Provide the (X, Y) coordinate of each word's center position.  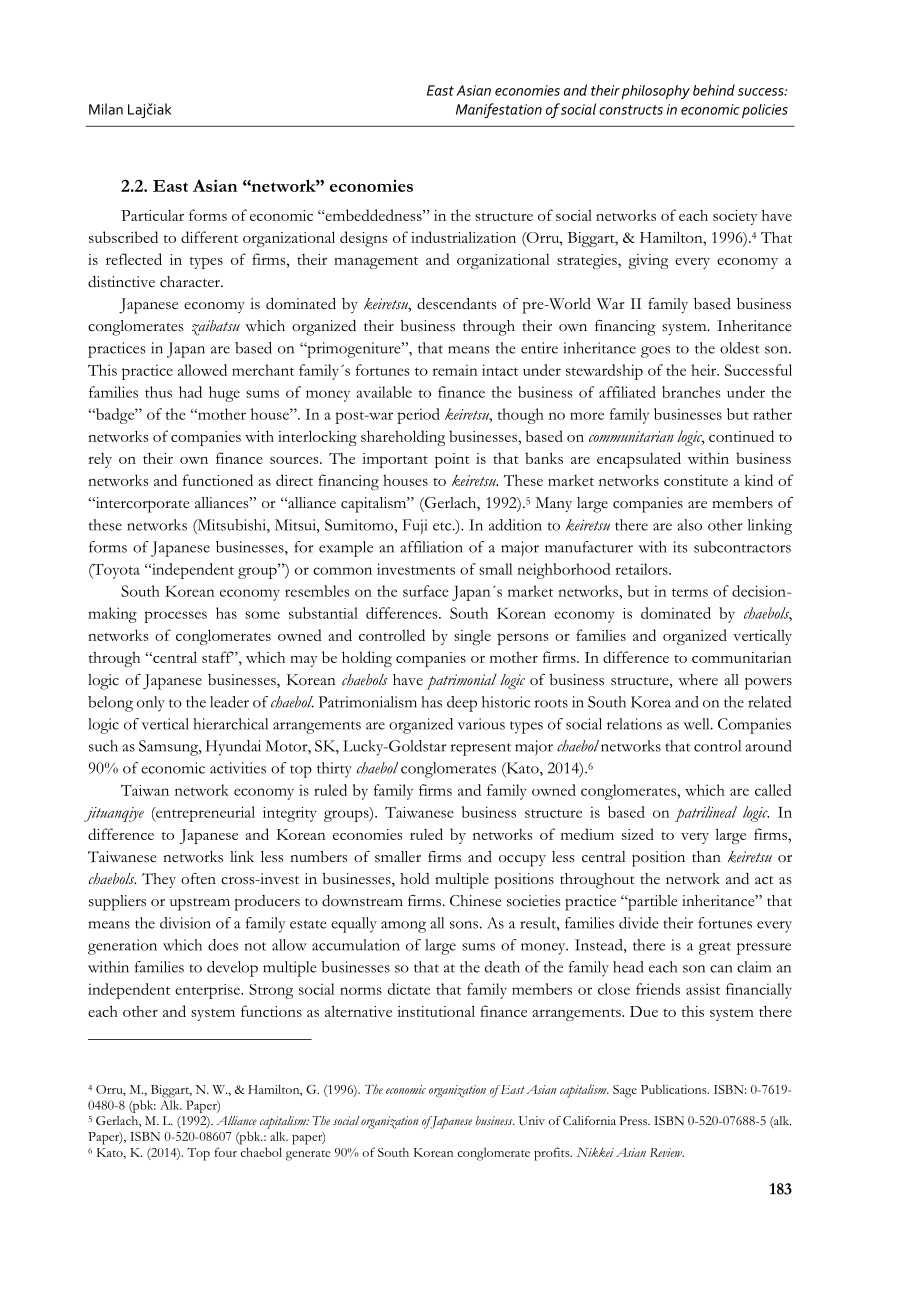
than (706, 856)
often (198, 879)
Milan (106, 109)
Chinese (476, 901)
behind (714, 90)
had (190, 392)
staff (218, 657)
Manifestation (499, 111)
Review (667, 1152)
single (472, 637)
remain (455, 370)
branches (691, 392)
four (226, 1152)
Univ (532, 1121)
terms (690, 592)
